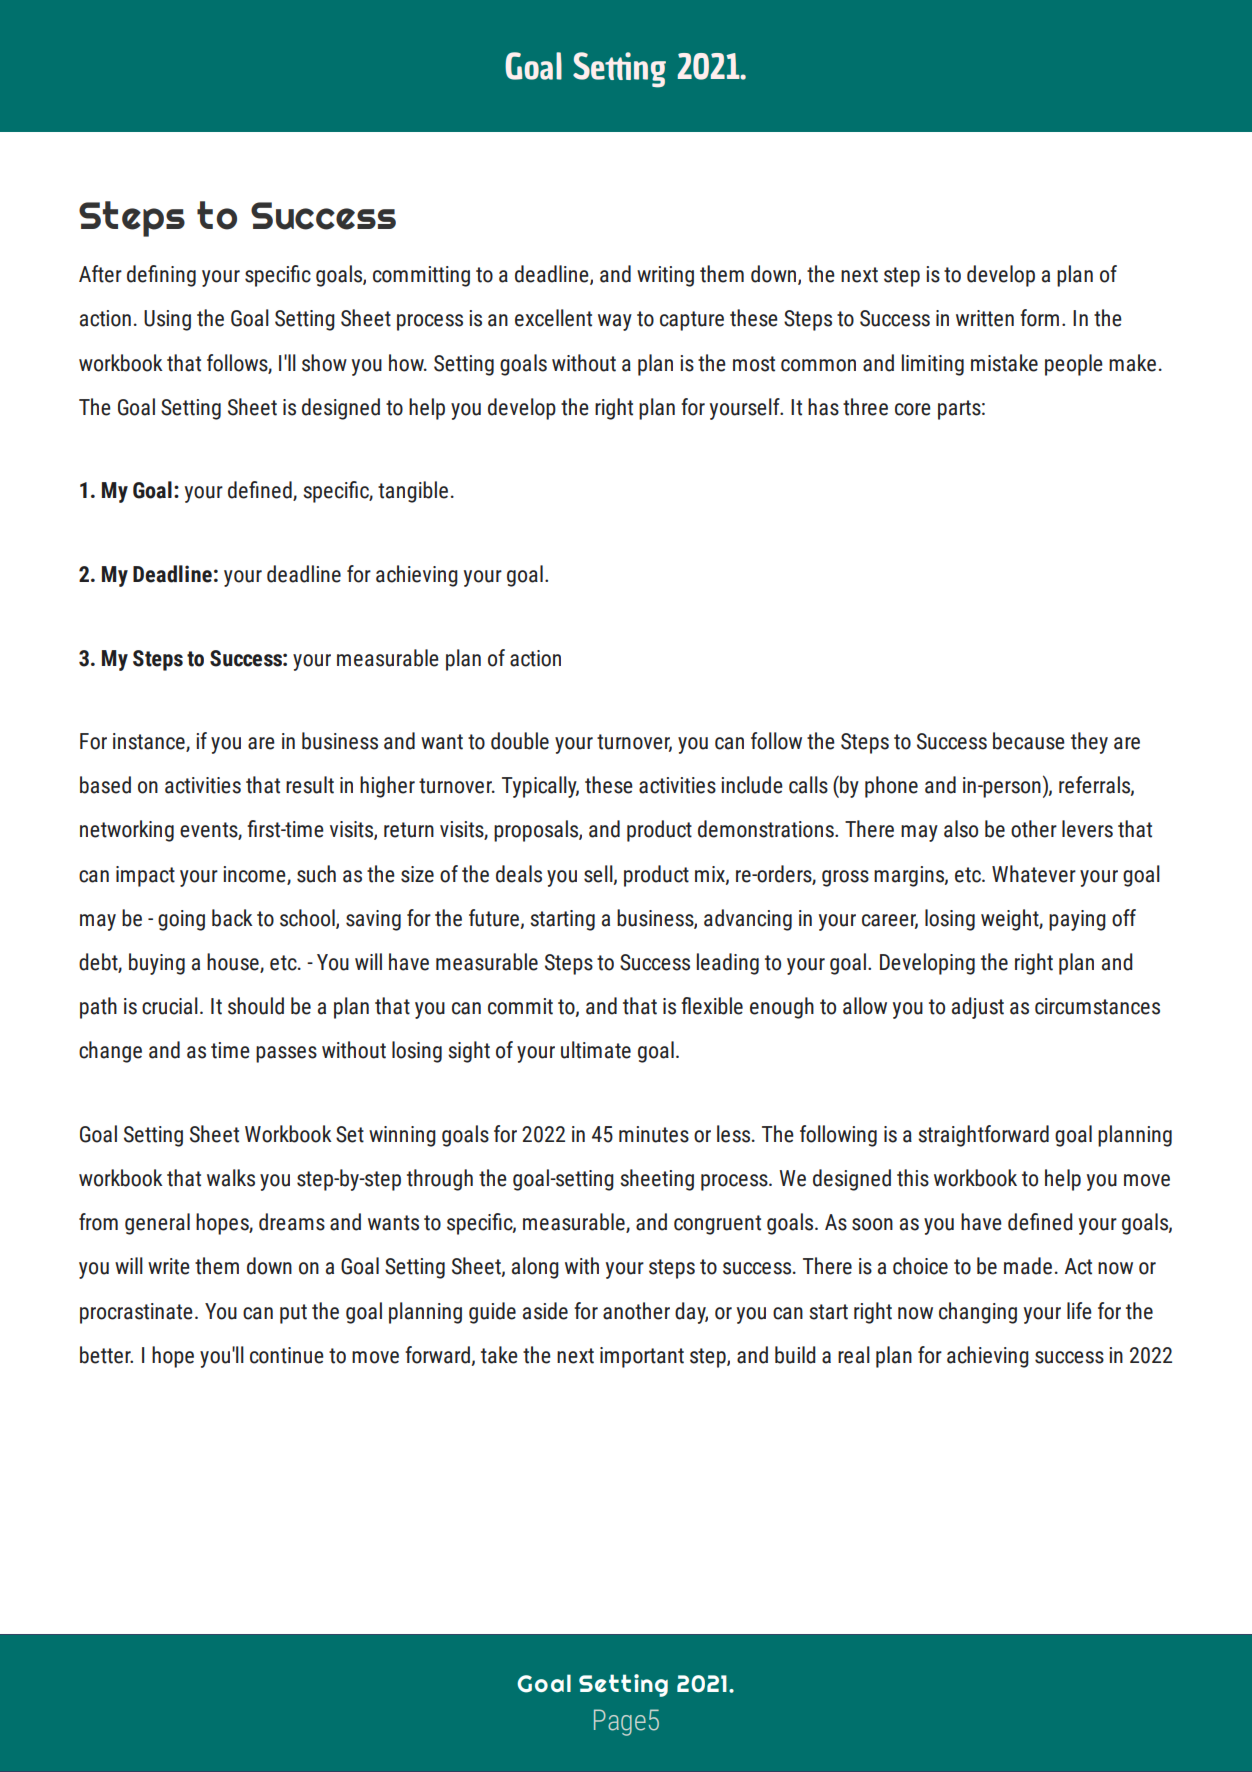 This image has width=1252, height=1772. I want to click on adjust, so click(978, 1008).
